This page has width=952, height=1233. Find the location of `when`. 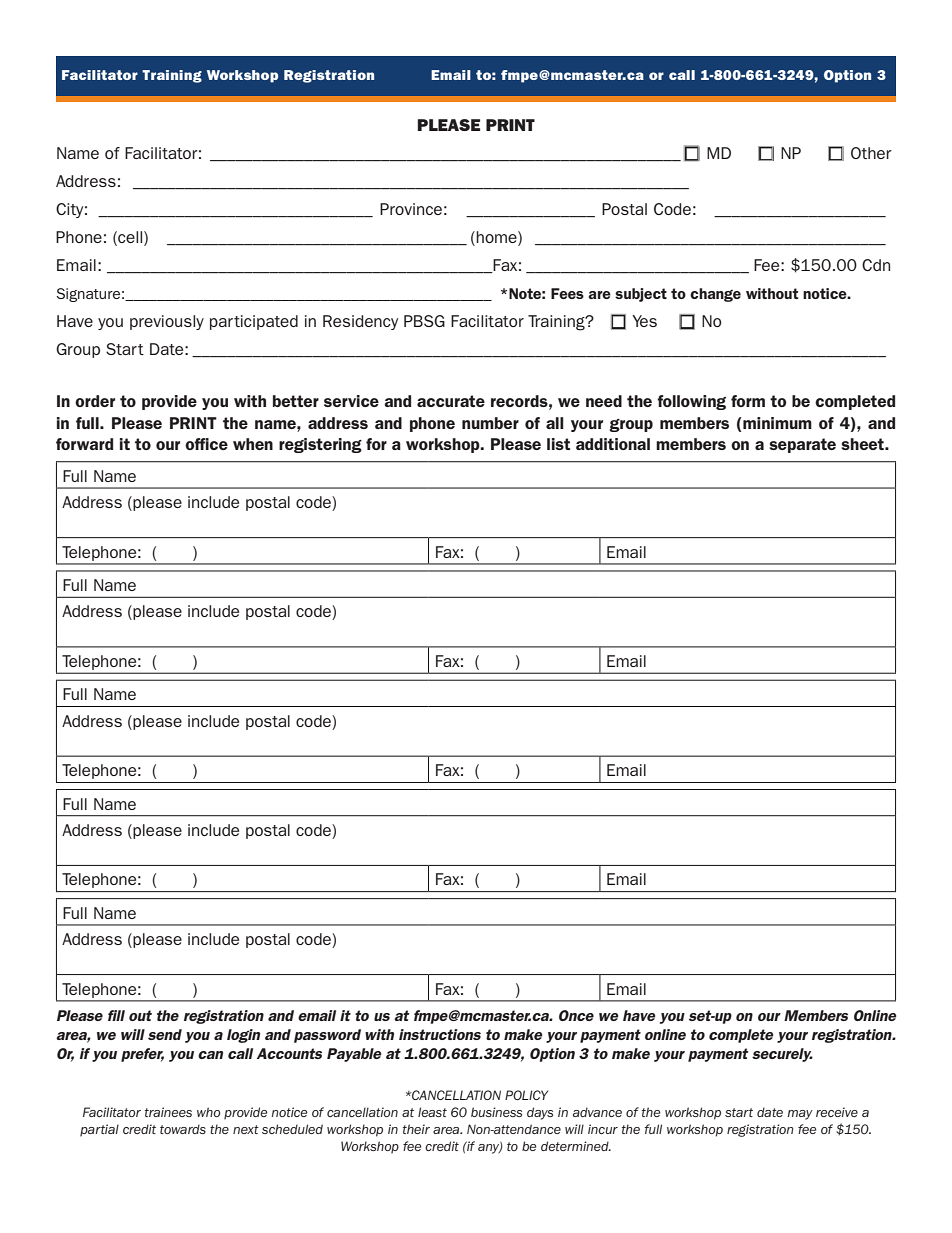

when is located at coordinates (253, 444).
